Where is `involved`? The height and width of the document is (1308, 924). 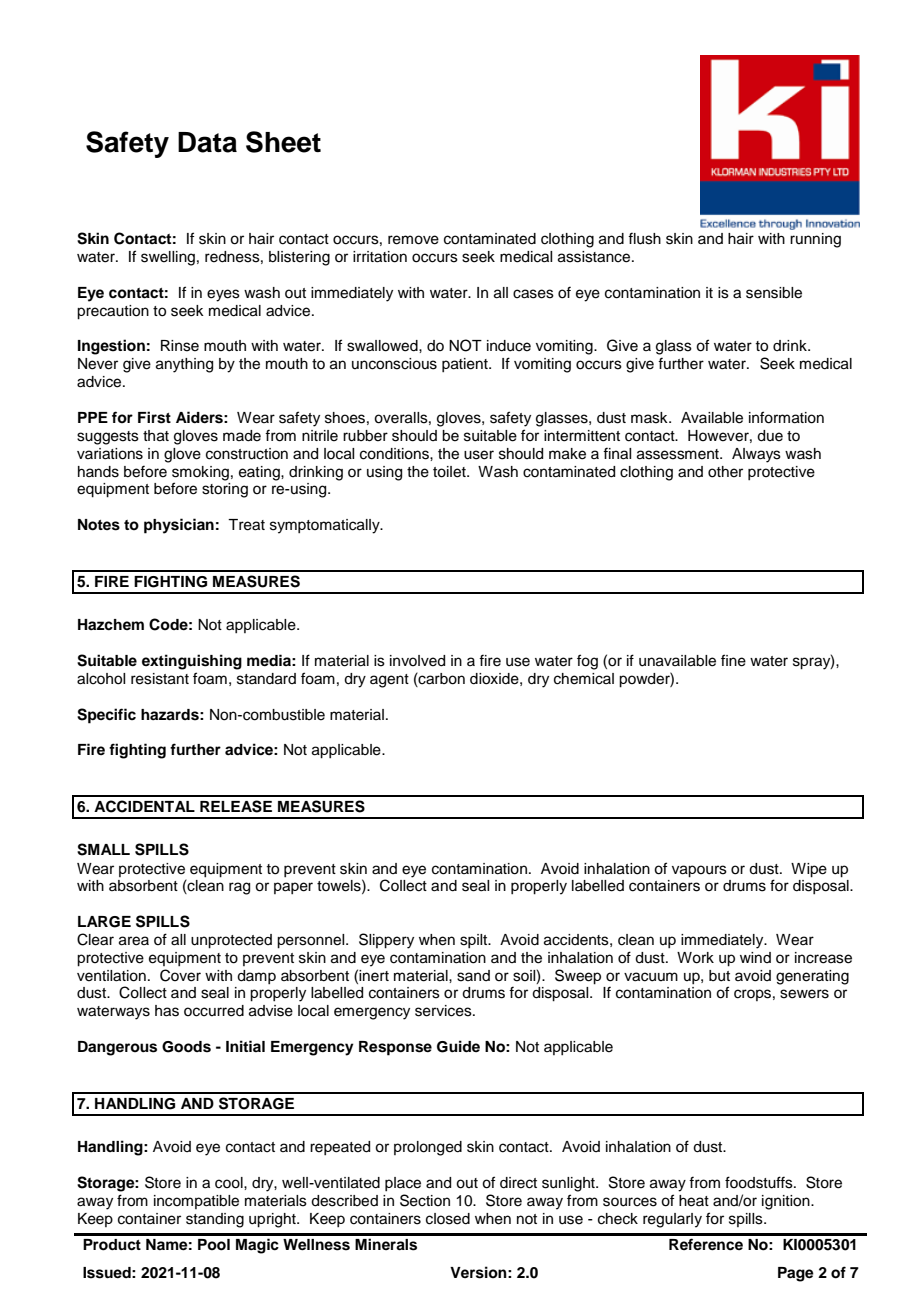
involved is located at coordinates (417, 661).
